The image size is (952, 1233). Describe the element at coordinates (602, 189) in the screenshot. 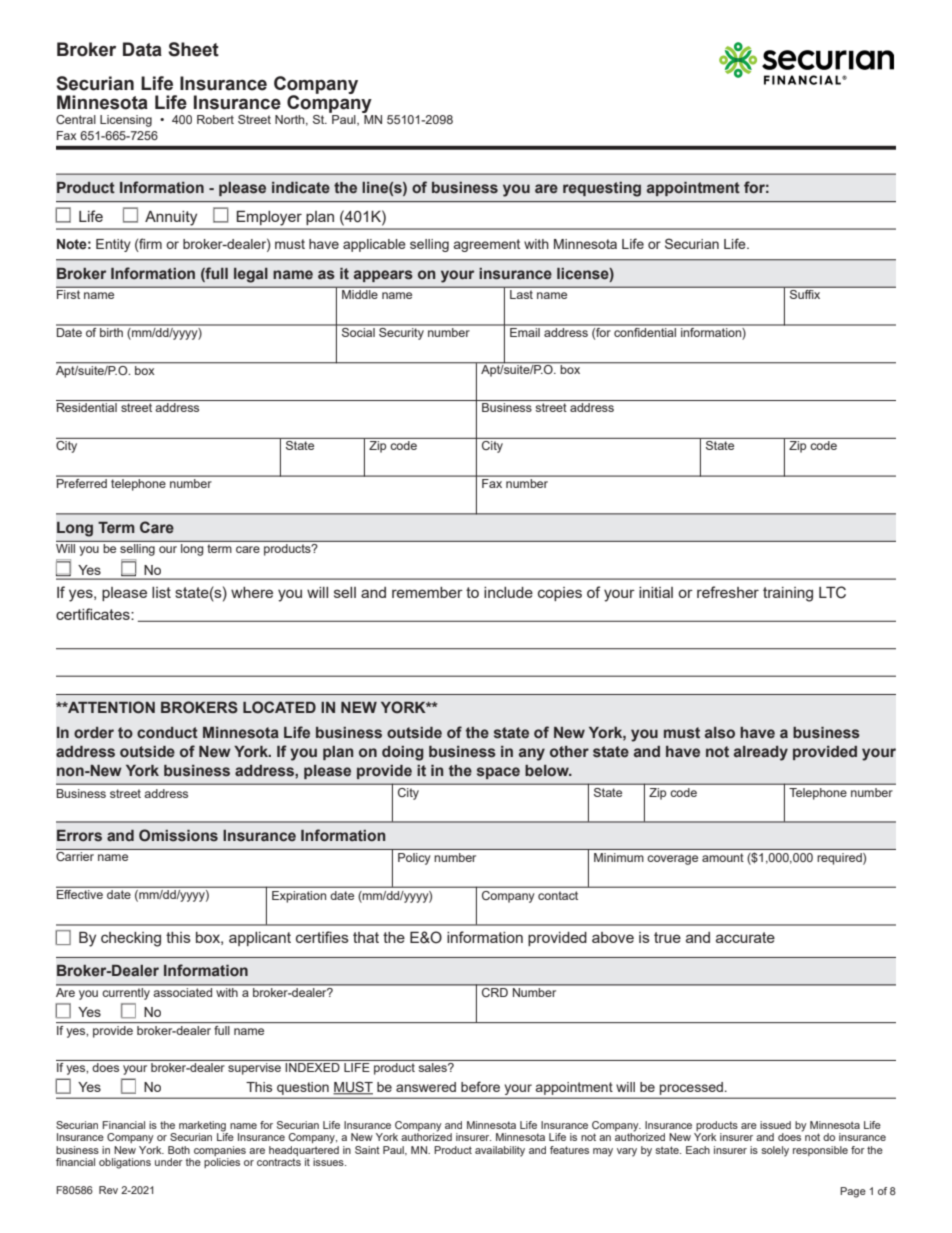

I see `requesting` at that location.
